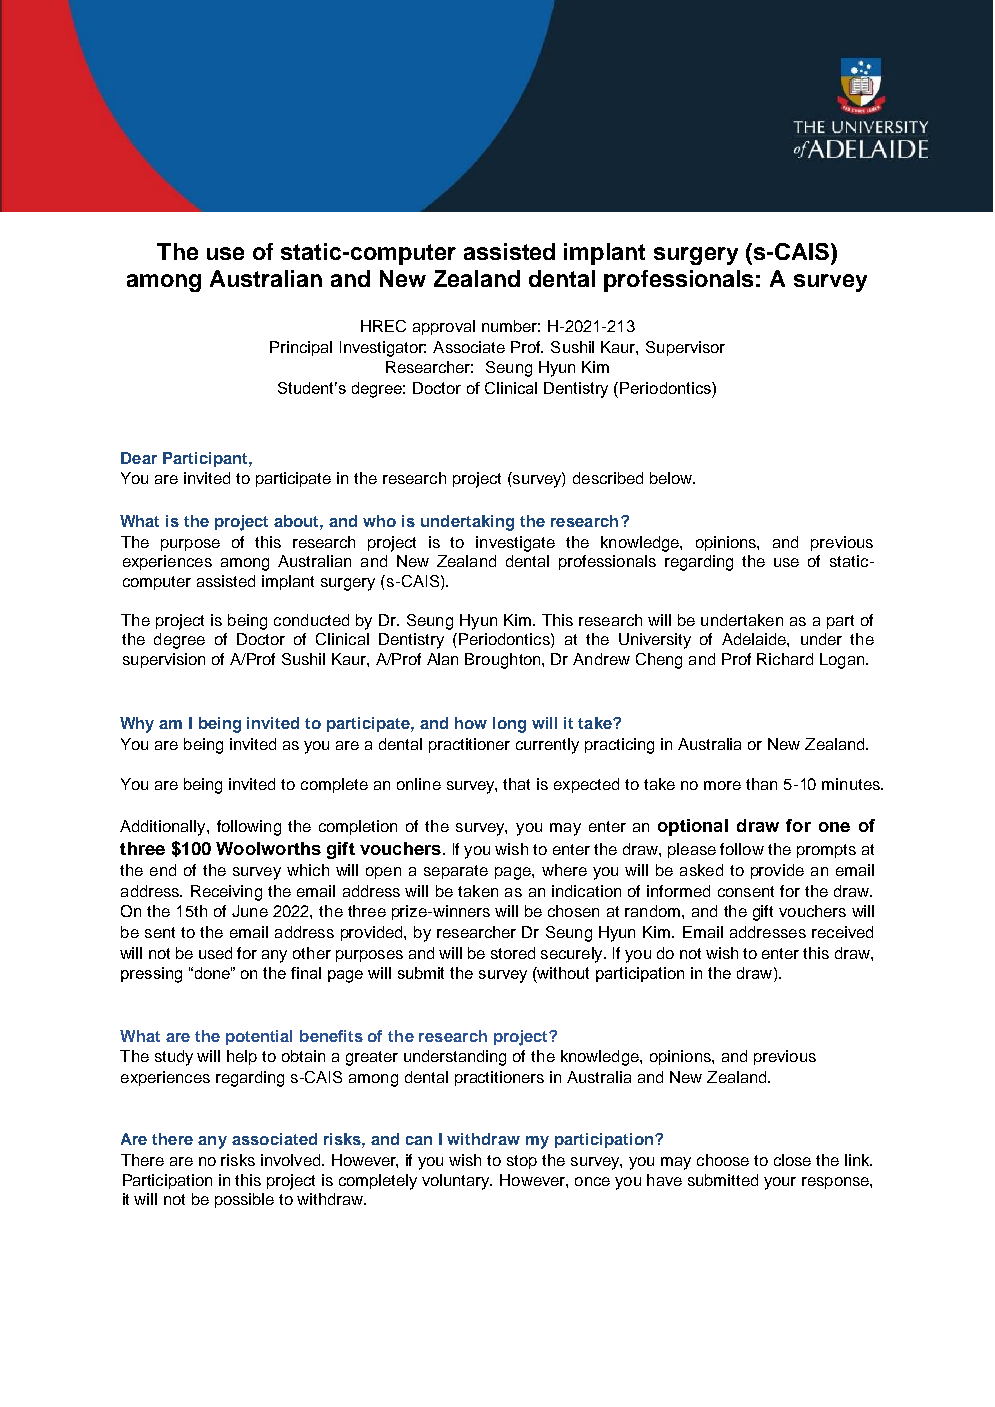  I want to click on Receiving, so click(226, 893).
